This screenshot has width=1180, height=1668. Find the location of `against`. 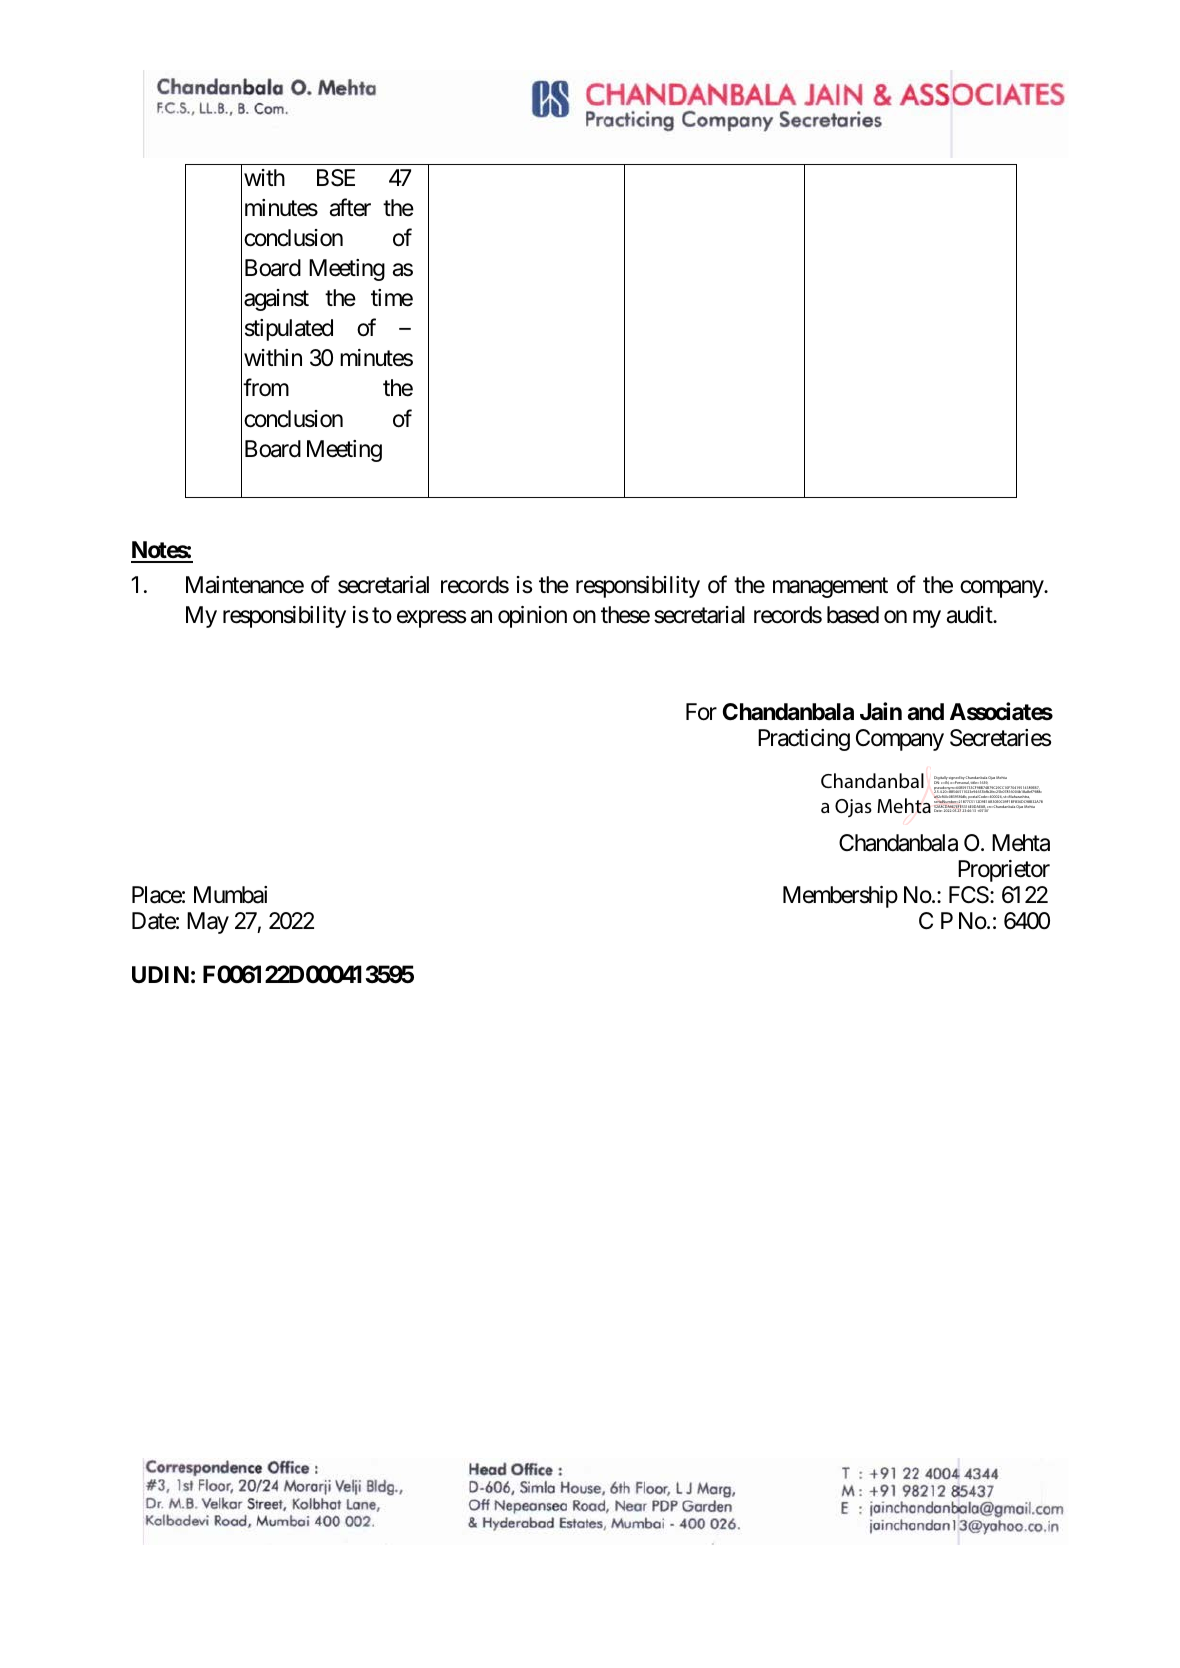

against is located at coordinates (276, 300).
